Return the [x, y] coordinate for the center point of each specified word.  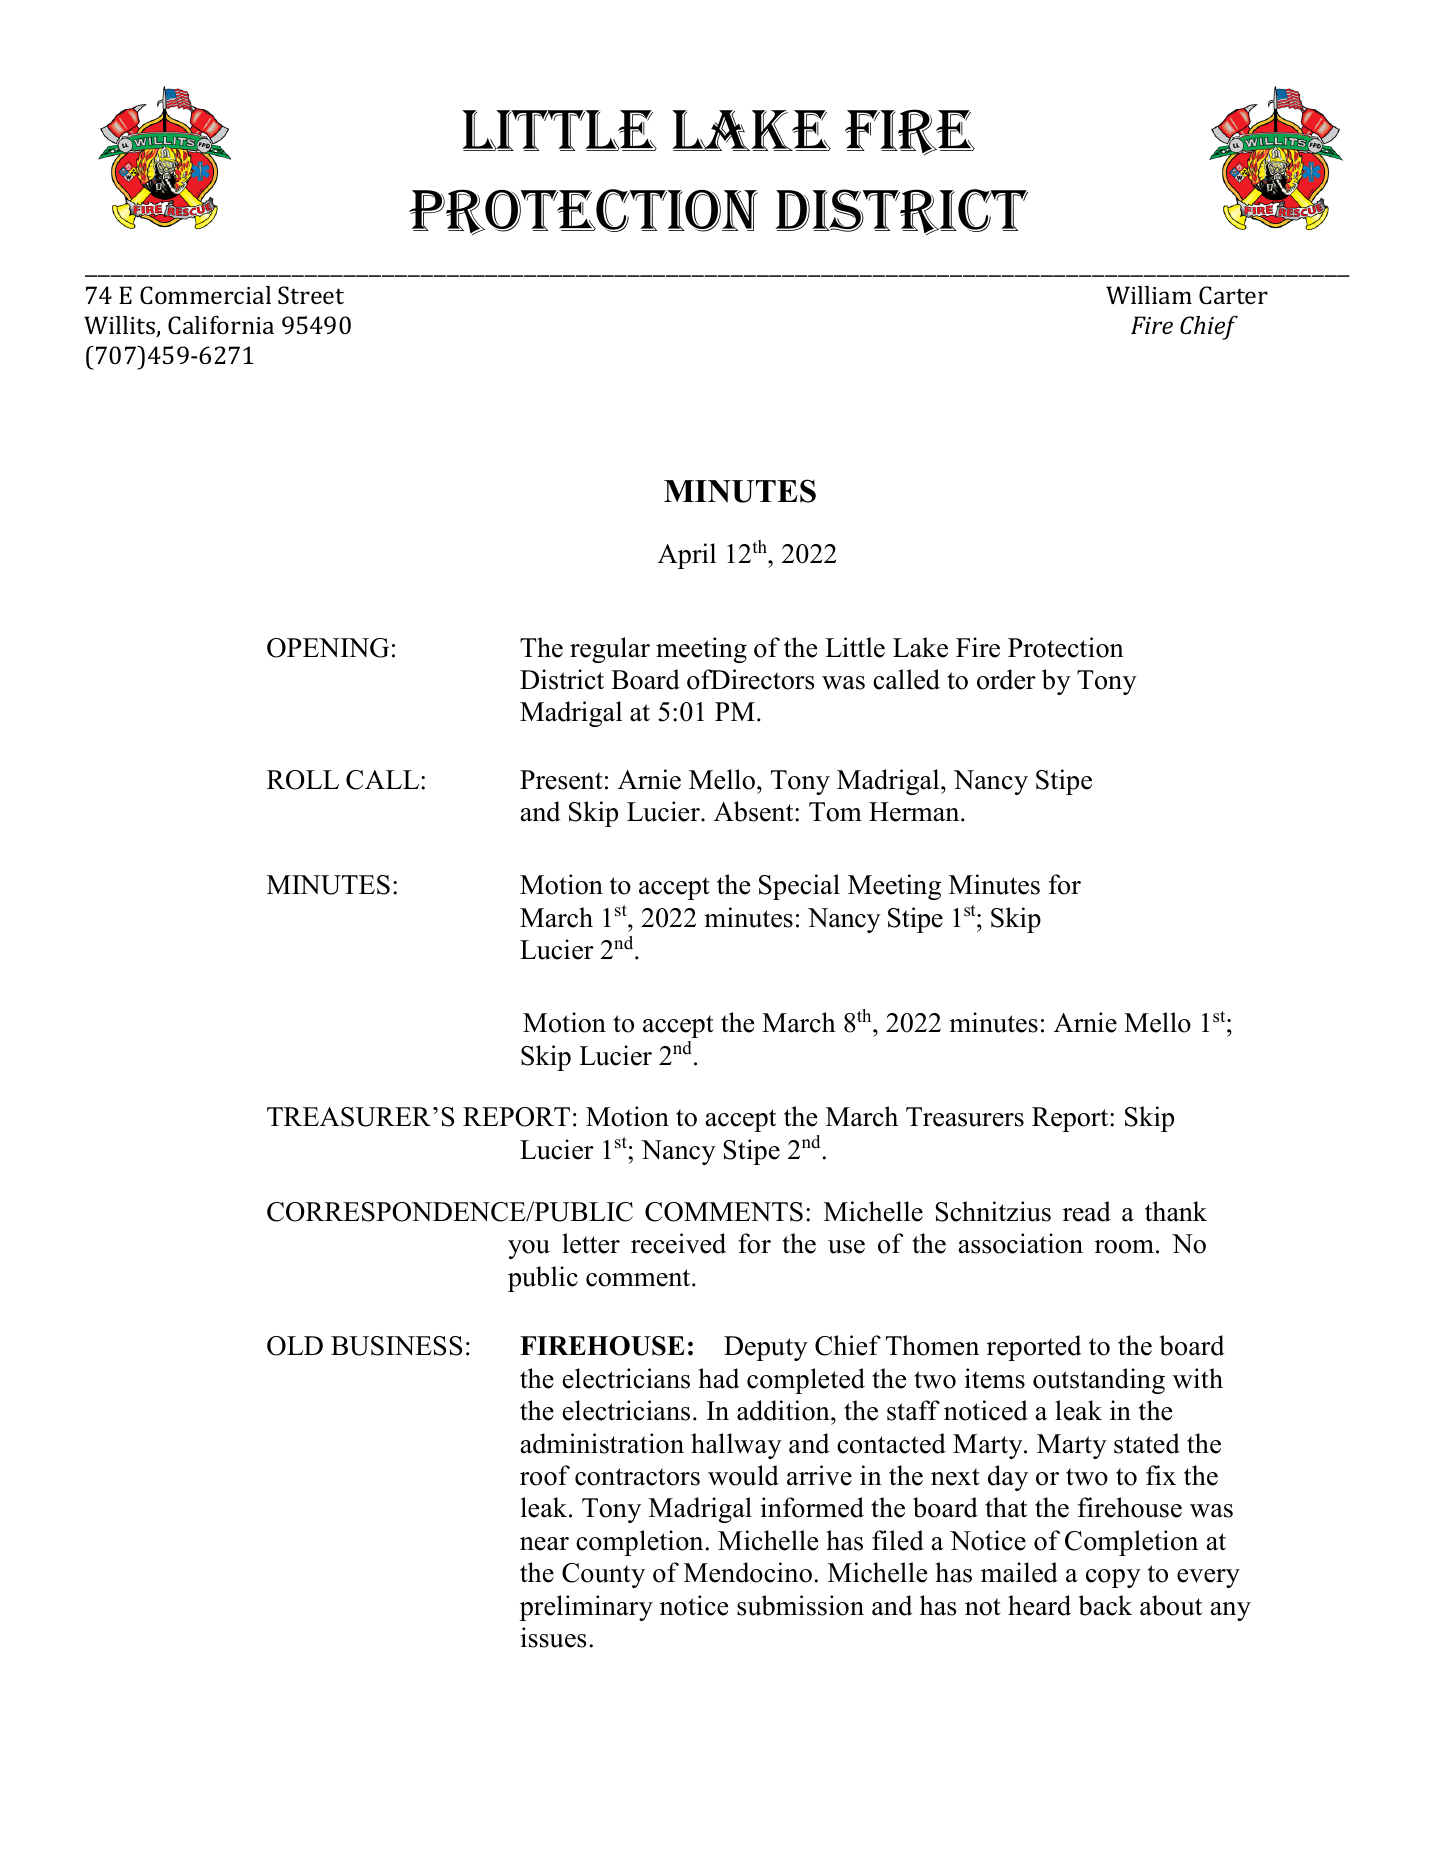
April [687, 556]
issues [553, 1637]
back [1105, 1605]
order [1006, 679]
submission [800, 1605]
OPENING [328, 648]
